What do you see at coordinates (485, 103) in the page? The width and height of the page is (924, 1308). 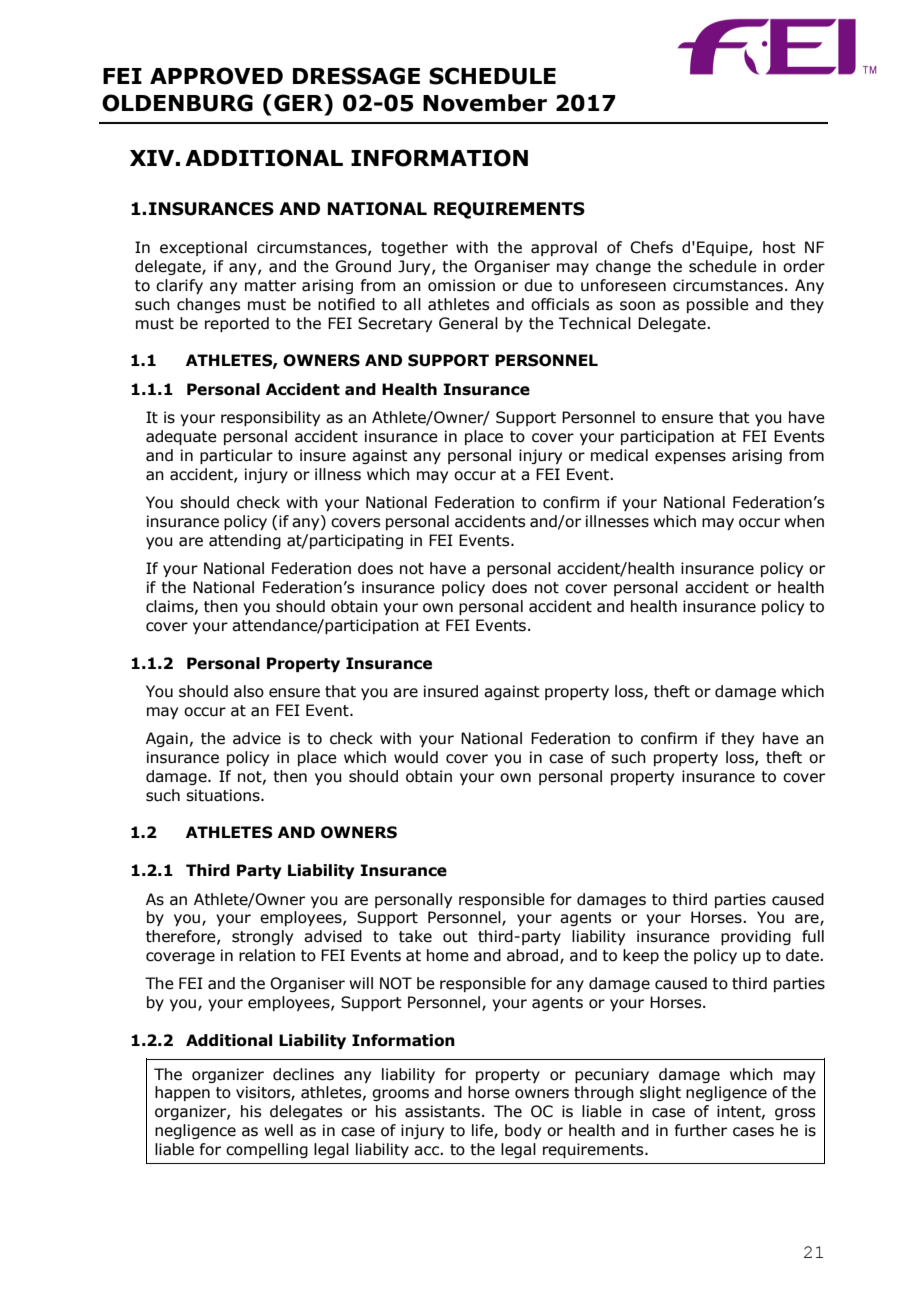 I see `November` at bounding box center [485, 103].
